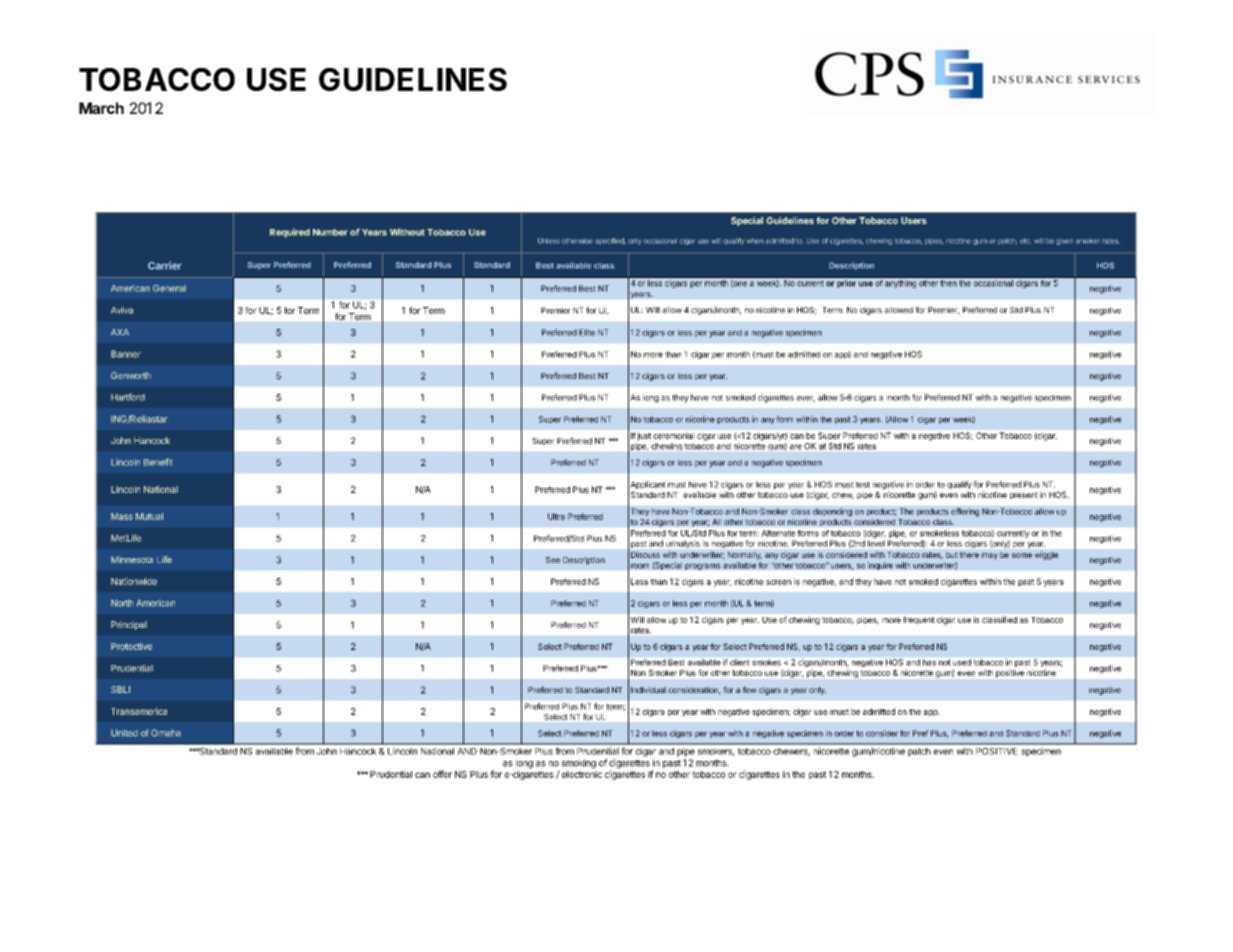  I want to click on given, so click(1064, 242).
